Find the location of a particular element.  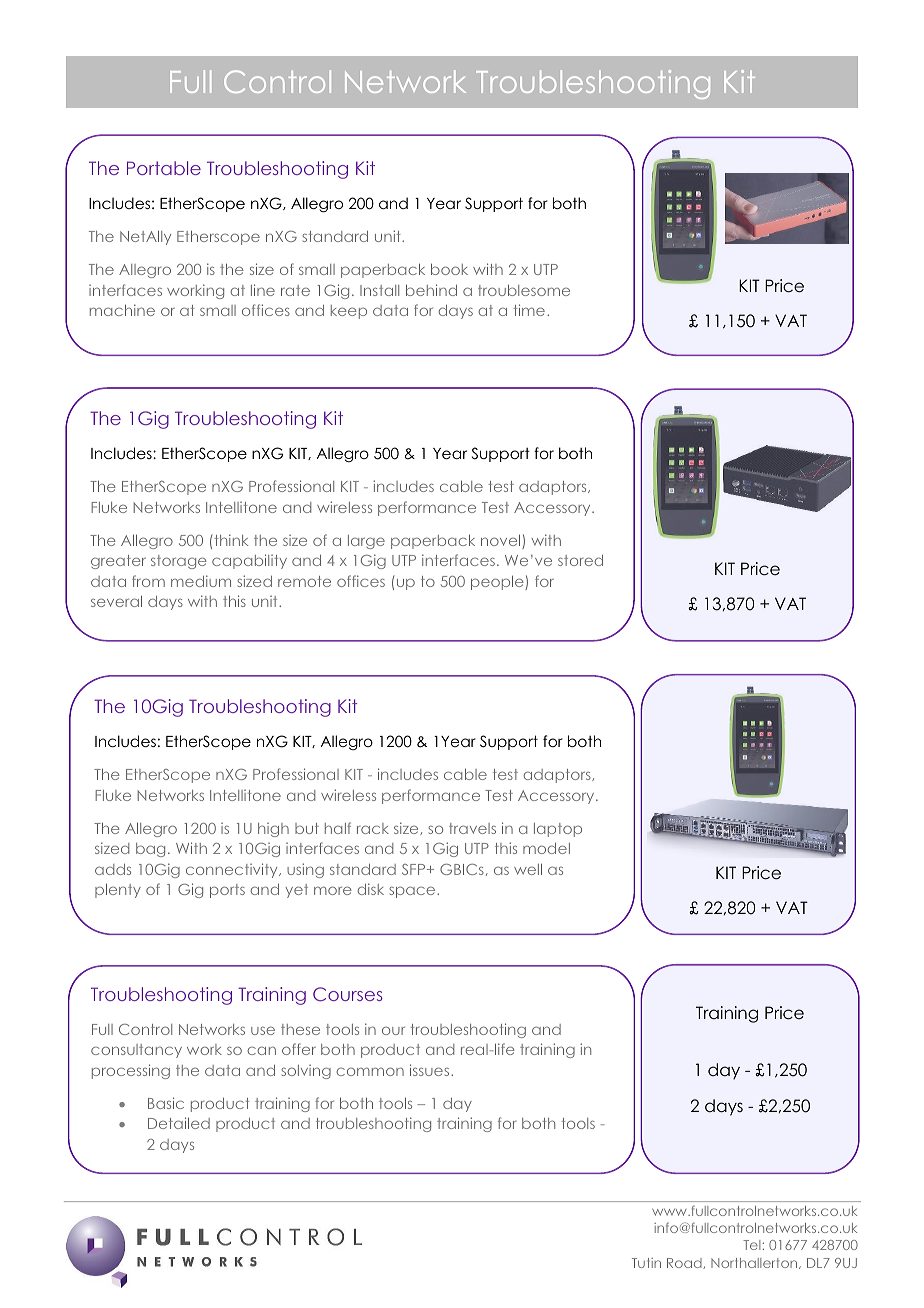

Road is located at coordinates (685, 1263).
